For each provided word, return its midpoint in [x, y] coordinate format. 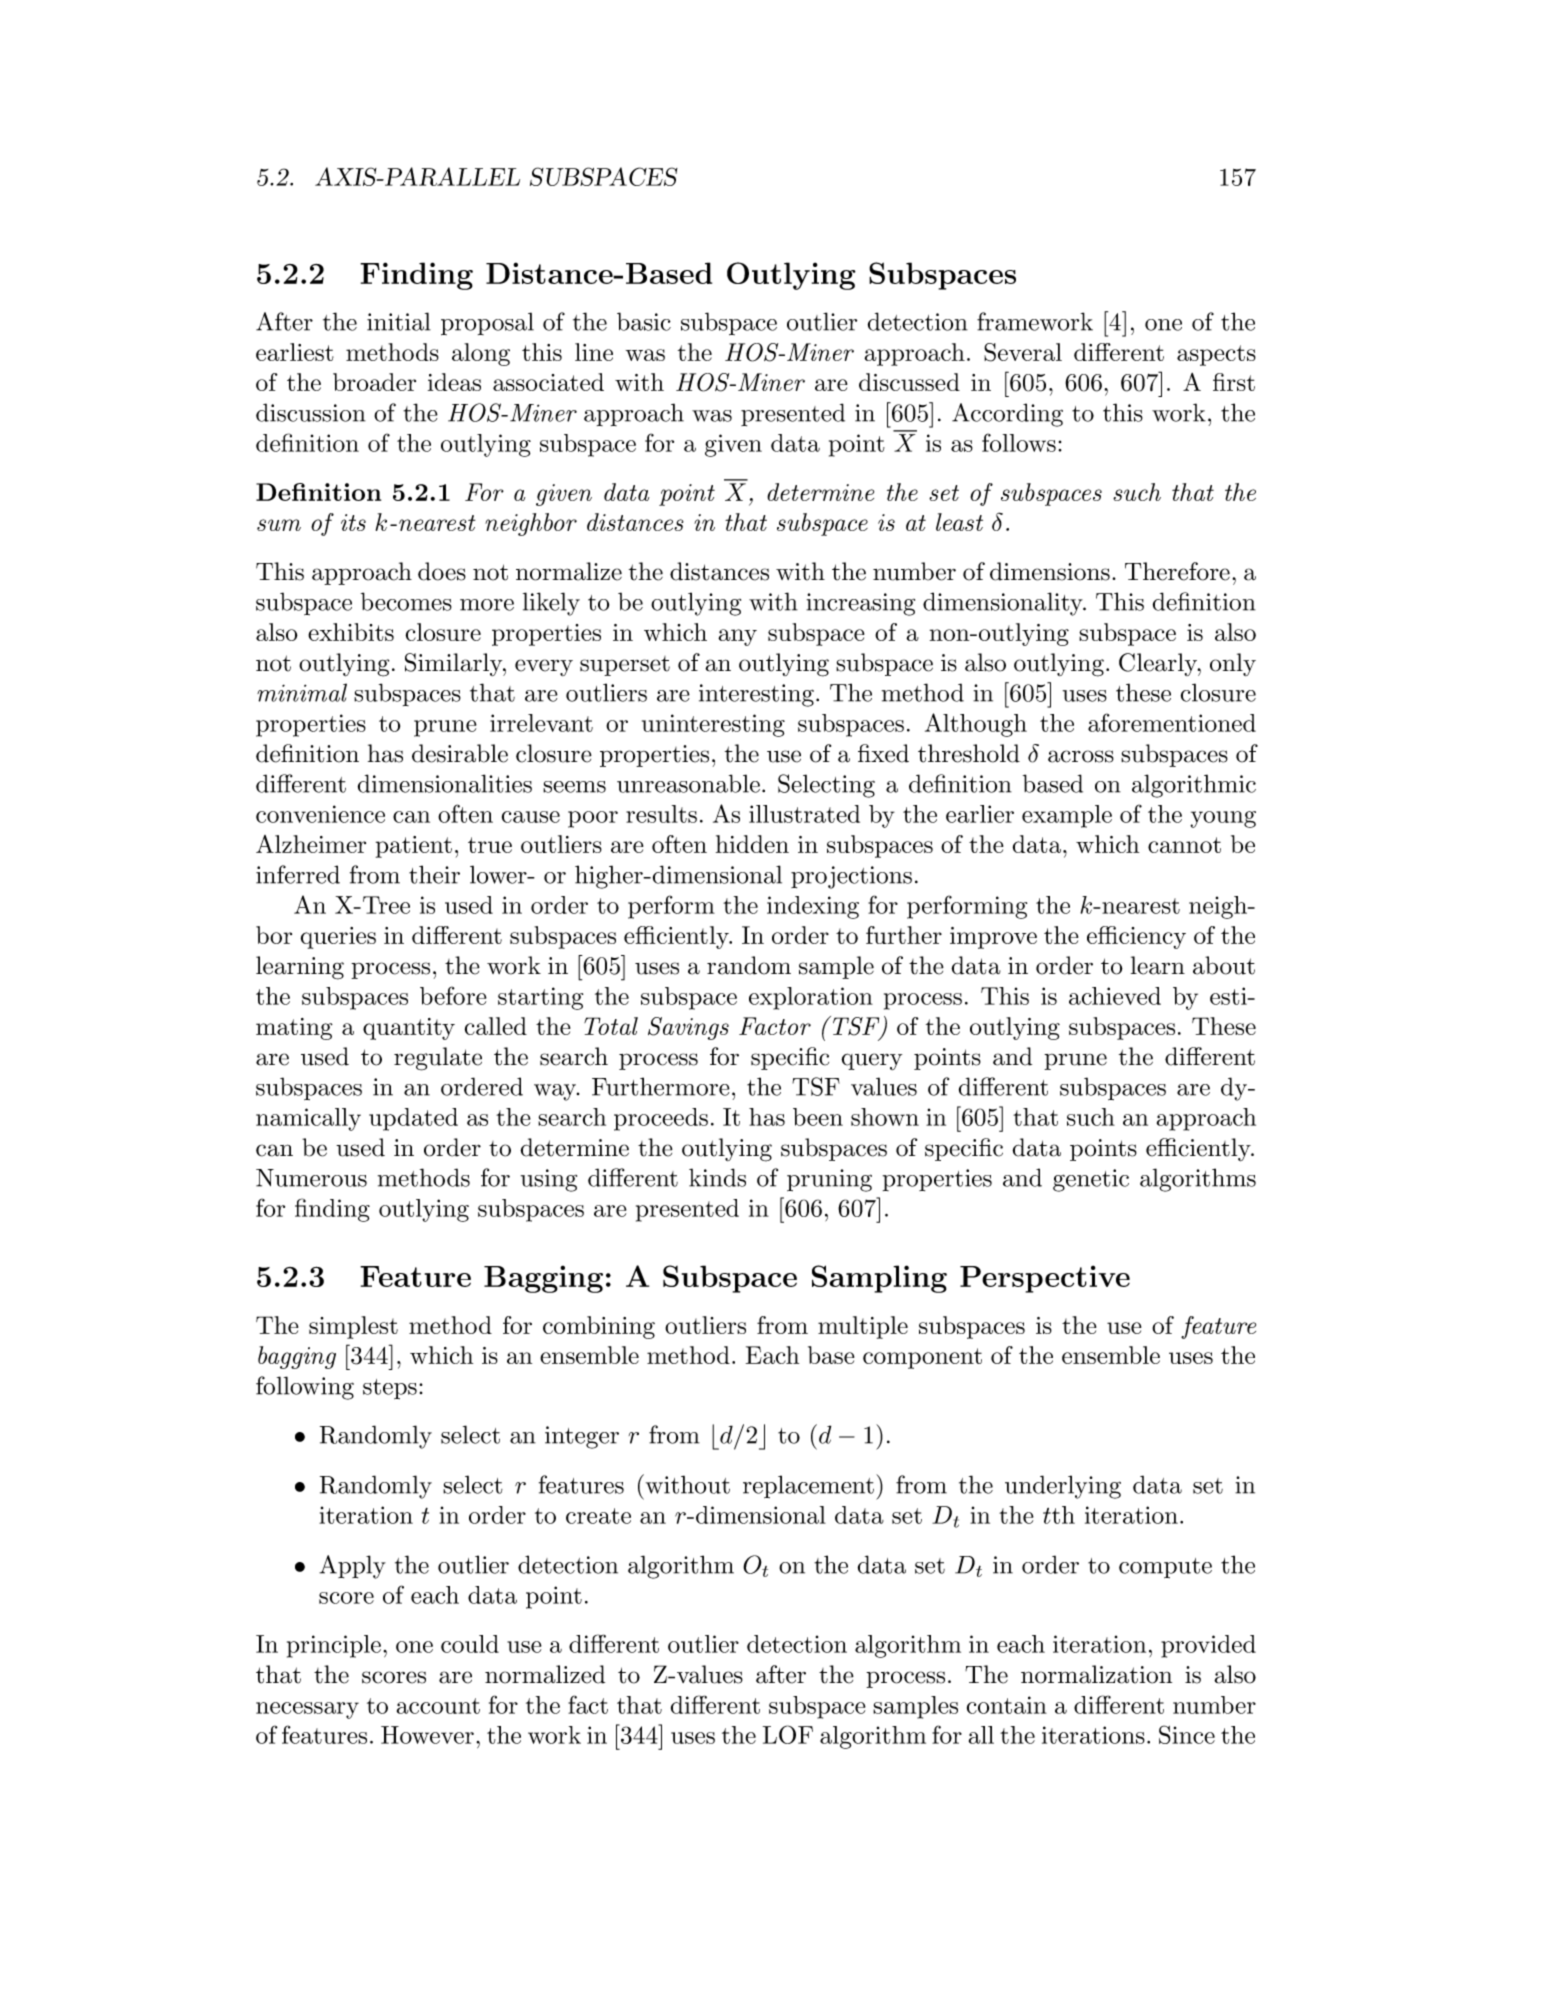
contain [1007, 1705]
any [737, 637]
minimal [302, 692]
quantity [409, 1029]
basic [644, 321]
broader [374, 382]
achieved [1115, 996]
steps [390, 1389]
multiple [863, 1327]
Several [1023, 352]
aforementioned [1172, 722]
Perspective [1045, 1279]
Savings [688, 1028]
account [438, 1706]
